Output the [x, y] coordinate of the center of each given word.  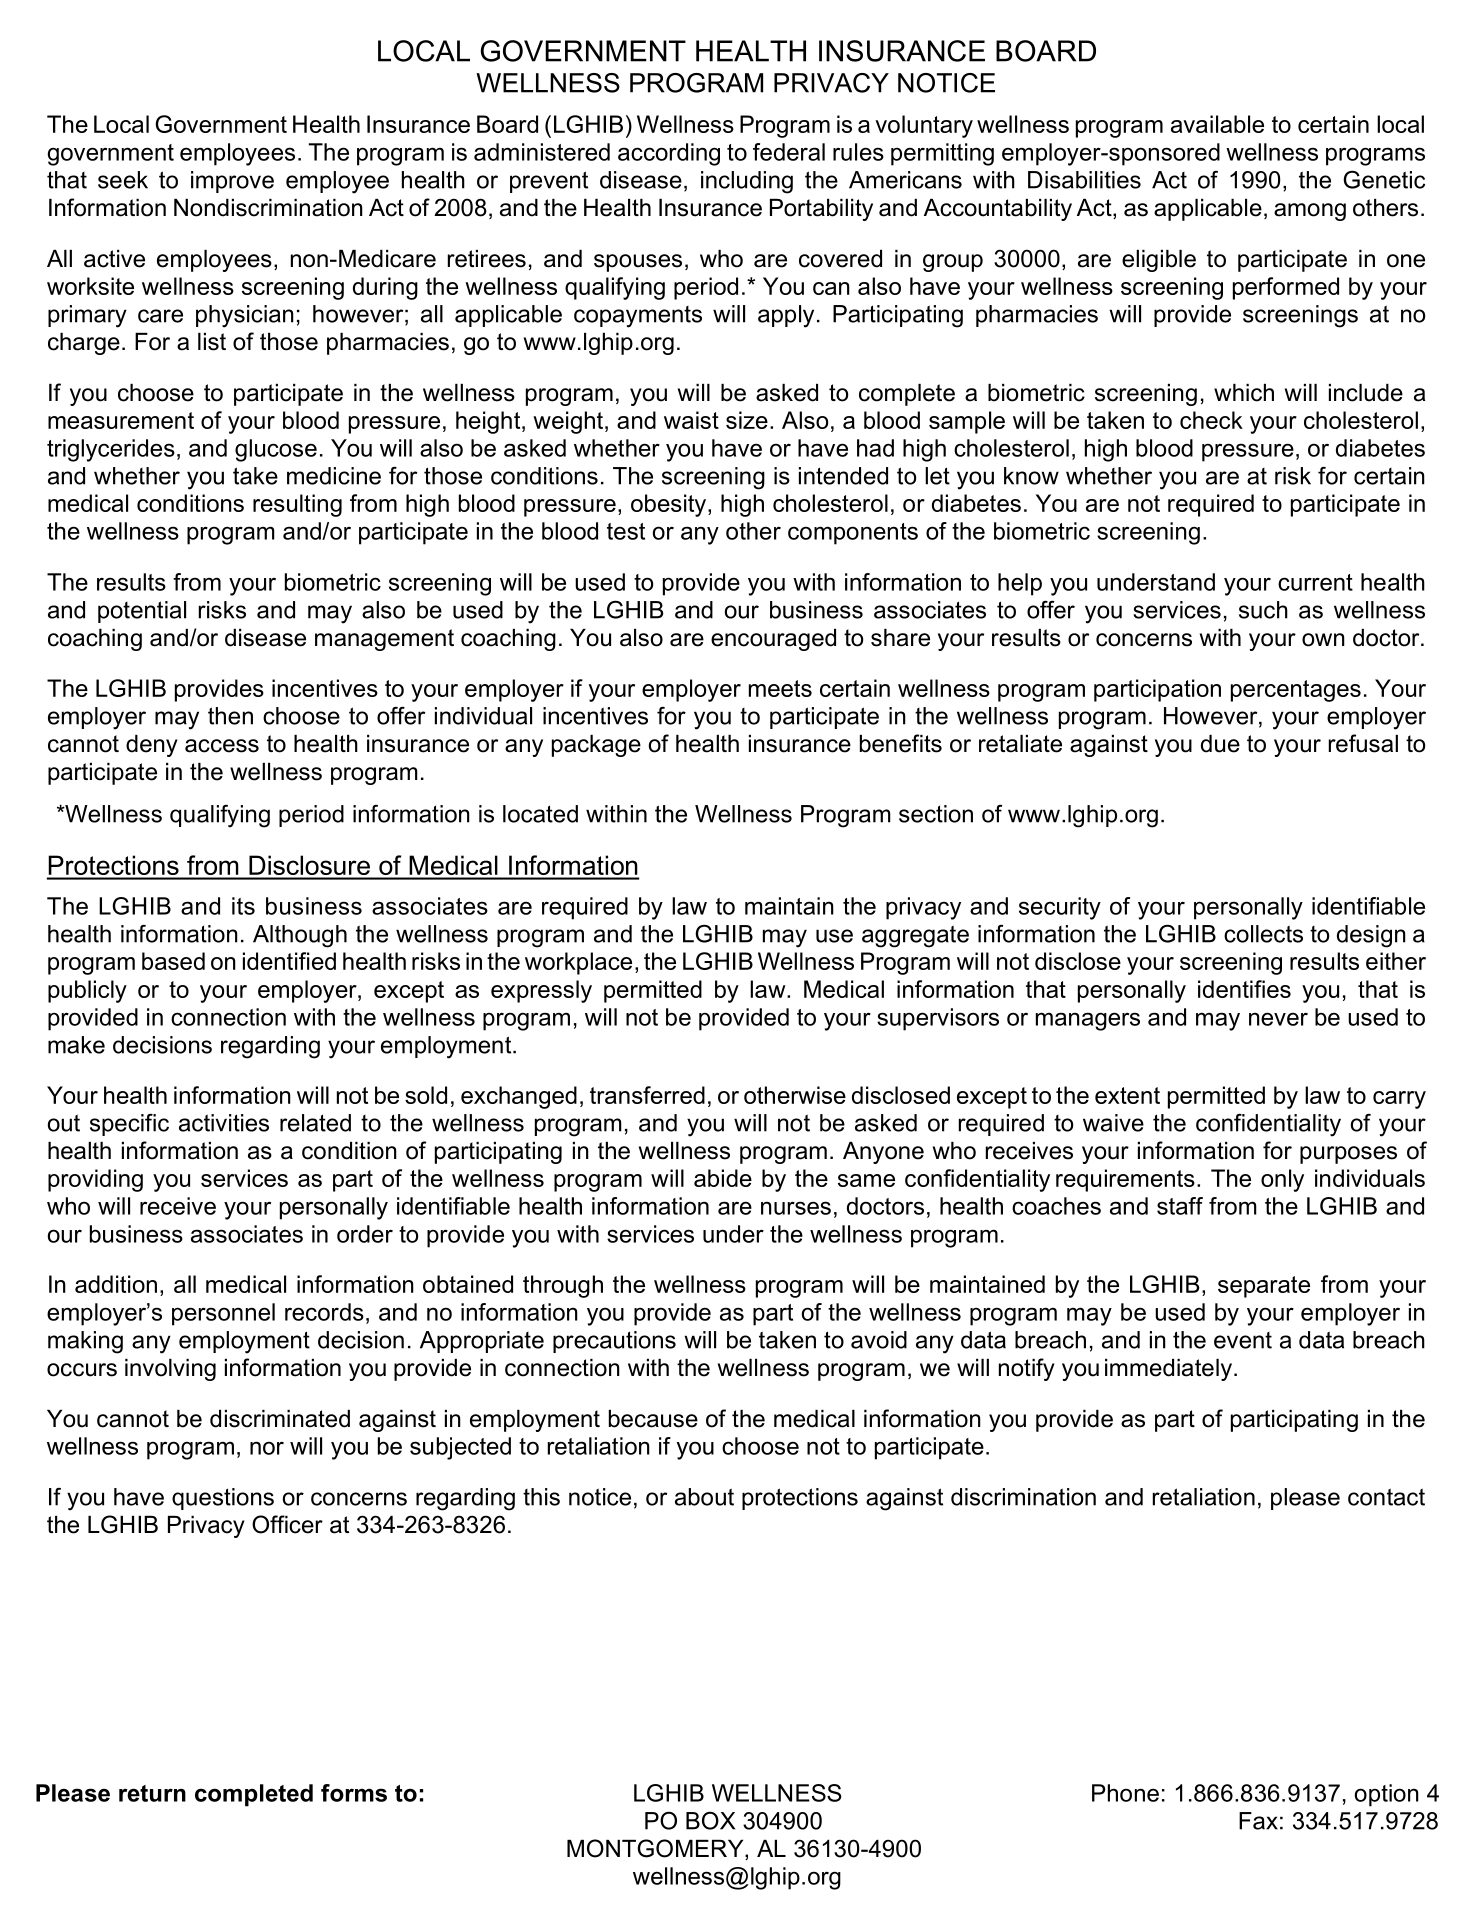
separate [1264, 1287]
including [747, 182]
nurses [796, 1208]
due [1220, 744]
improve [232, 182]
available [1217, 124]
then [230, 716]
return [152, 1793]
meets [780, 688]
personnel [223, 1314]
